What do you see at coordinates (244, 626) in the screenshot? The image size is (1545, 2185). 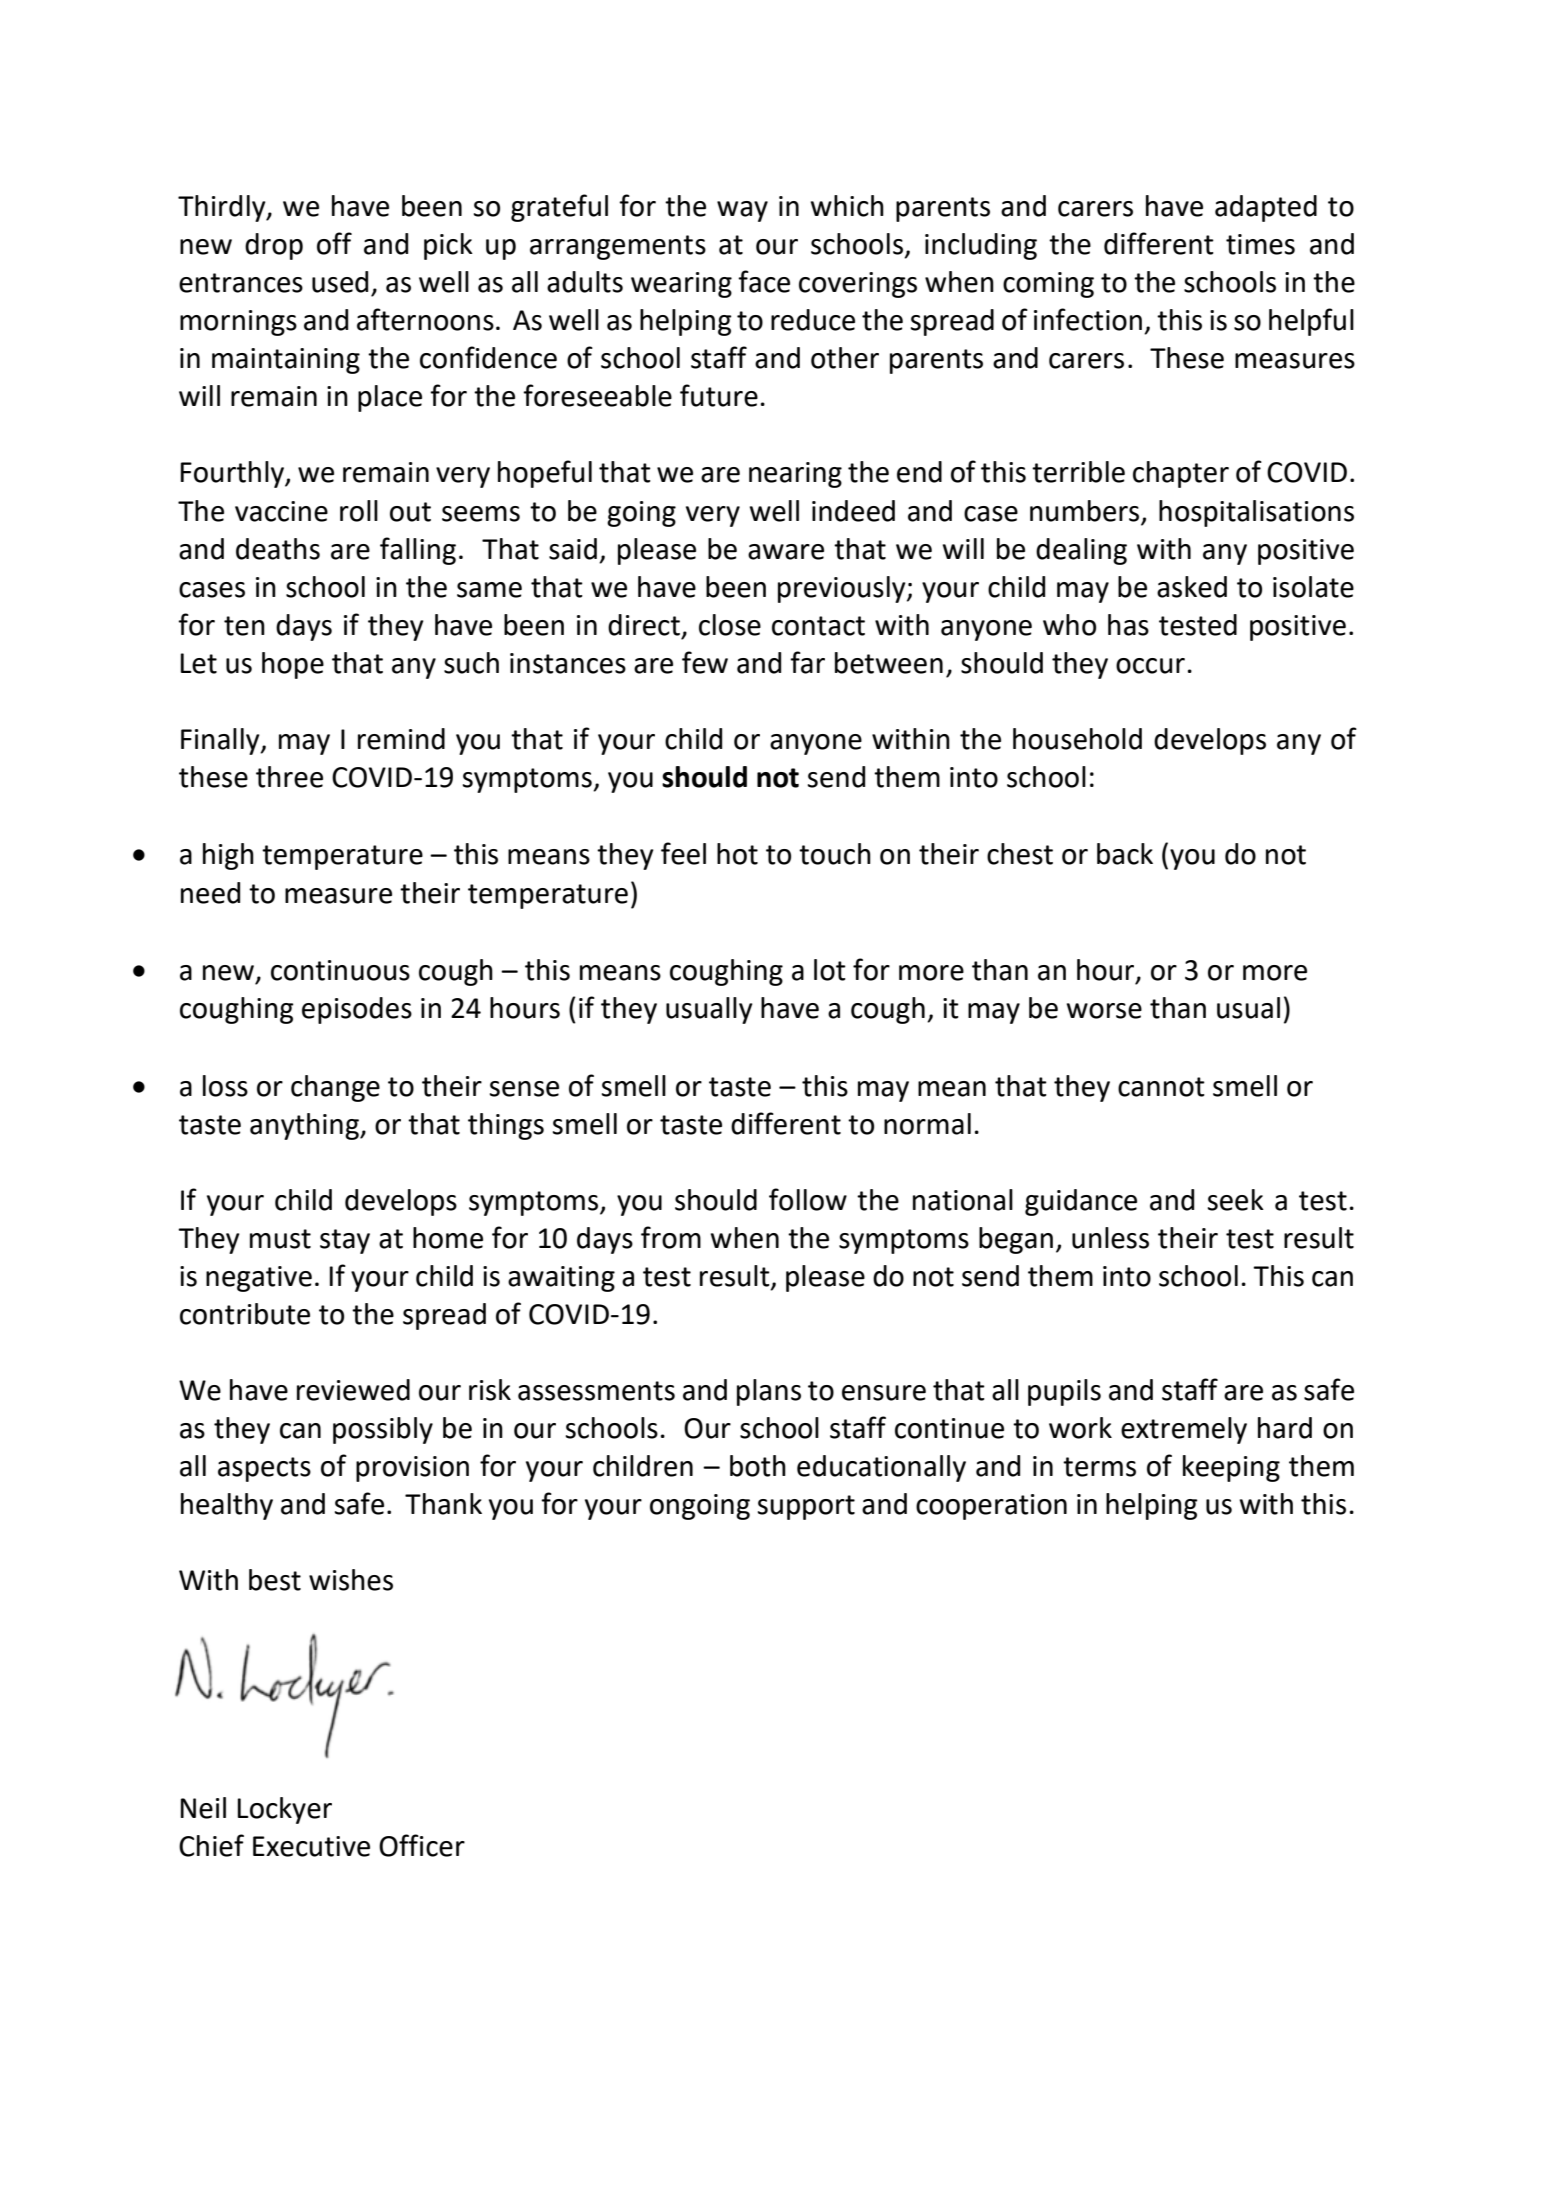 I see `ten` at bounding box center [244, 626].
